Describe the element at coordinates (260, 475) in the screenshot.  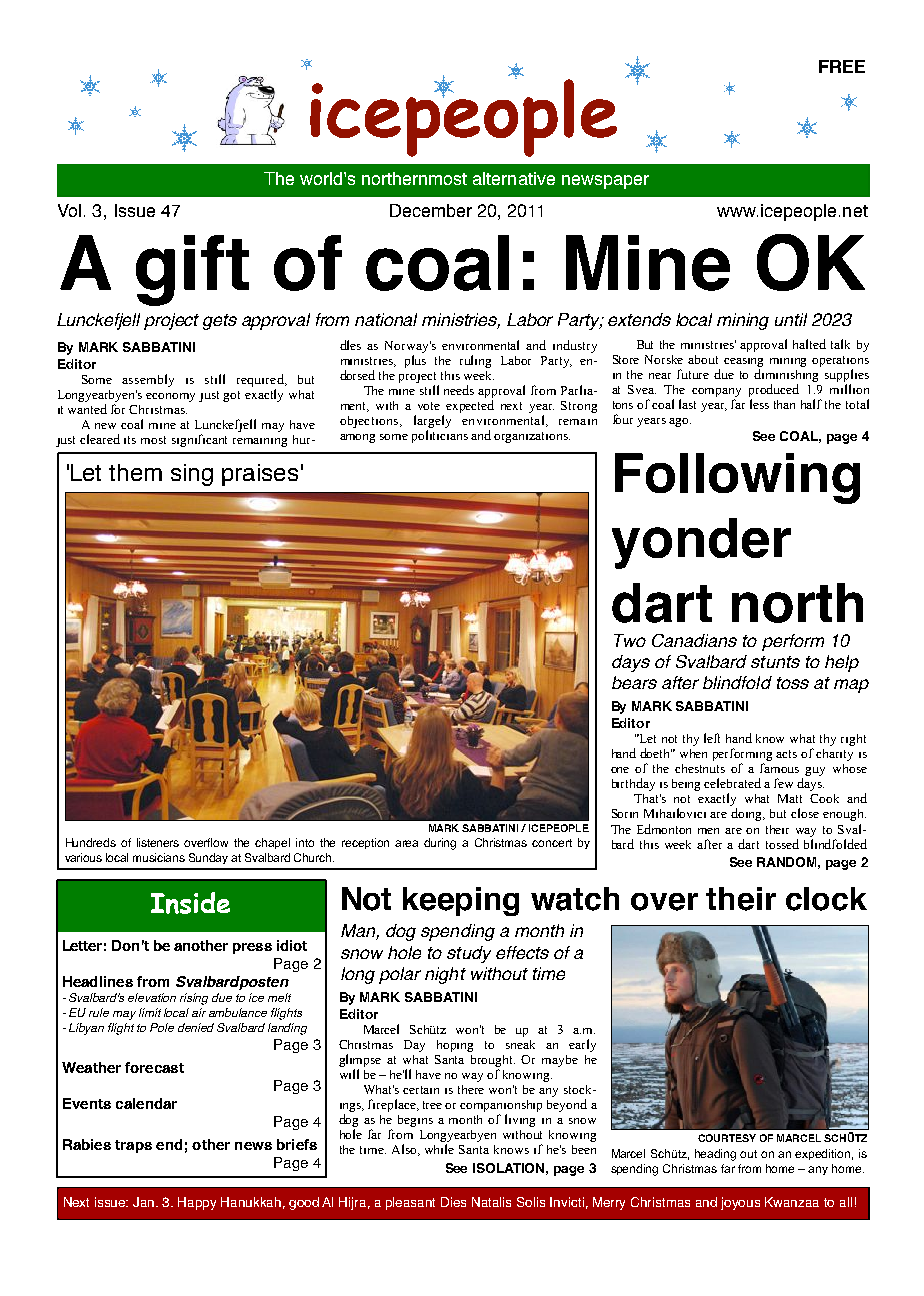
I see `praises` at that location.
